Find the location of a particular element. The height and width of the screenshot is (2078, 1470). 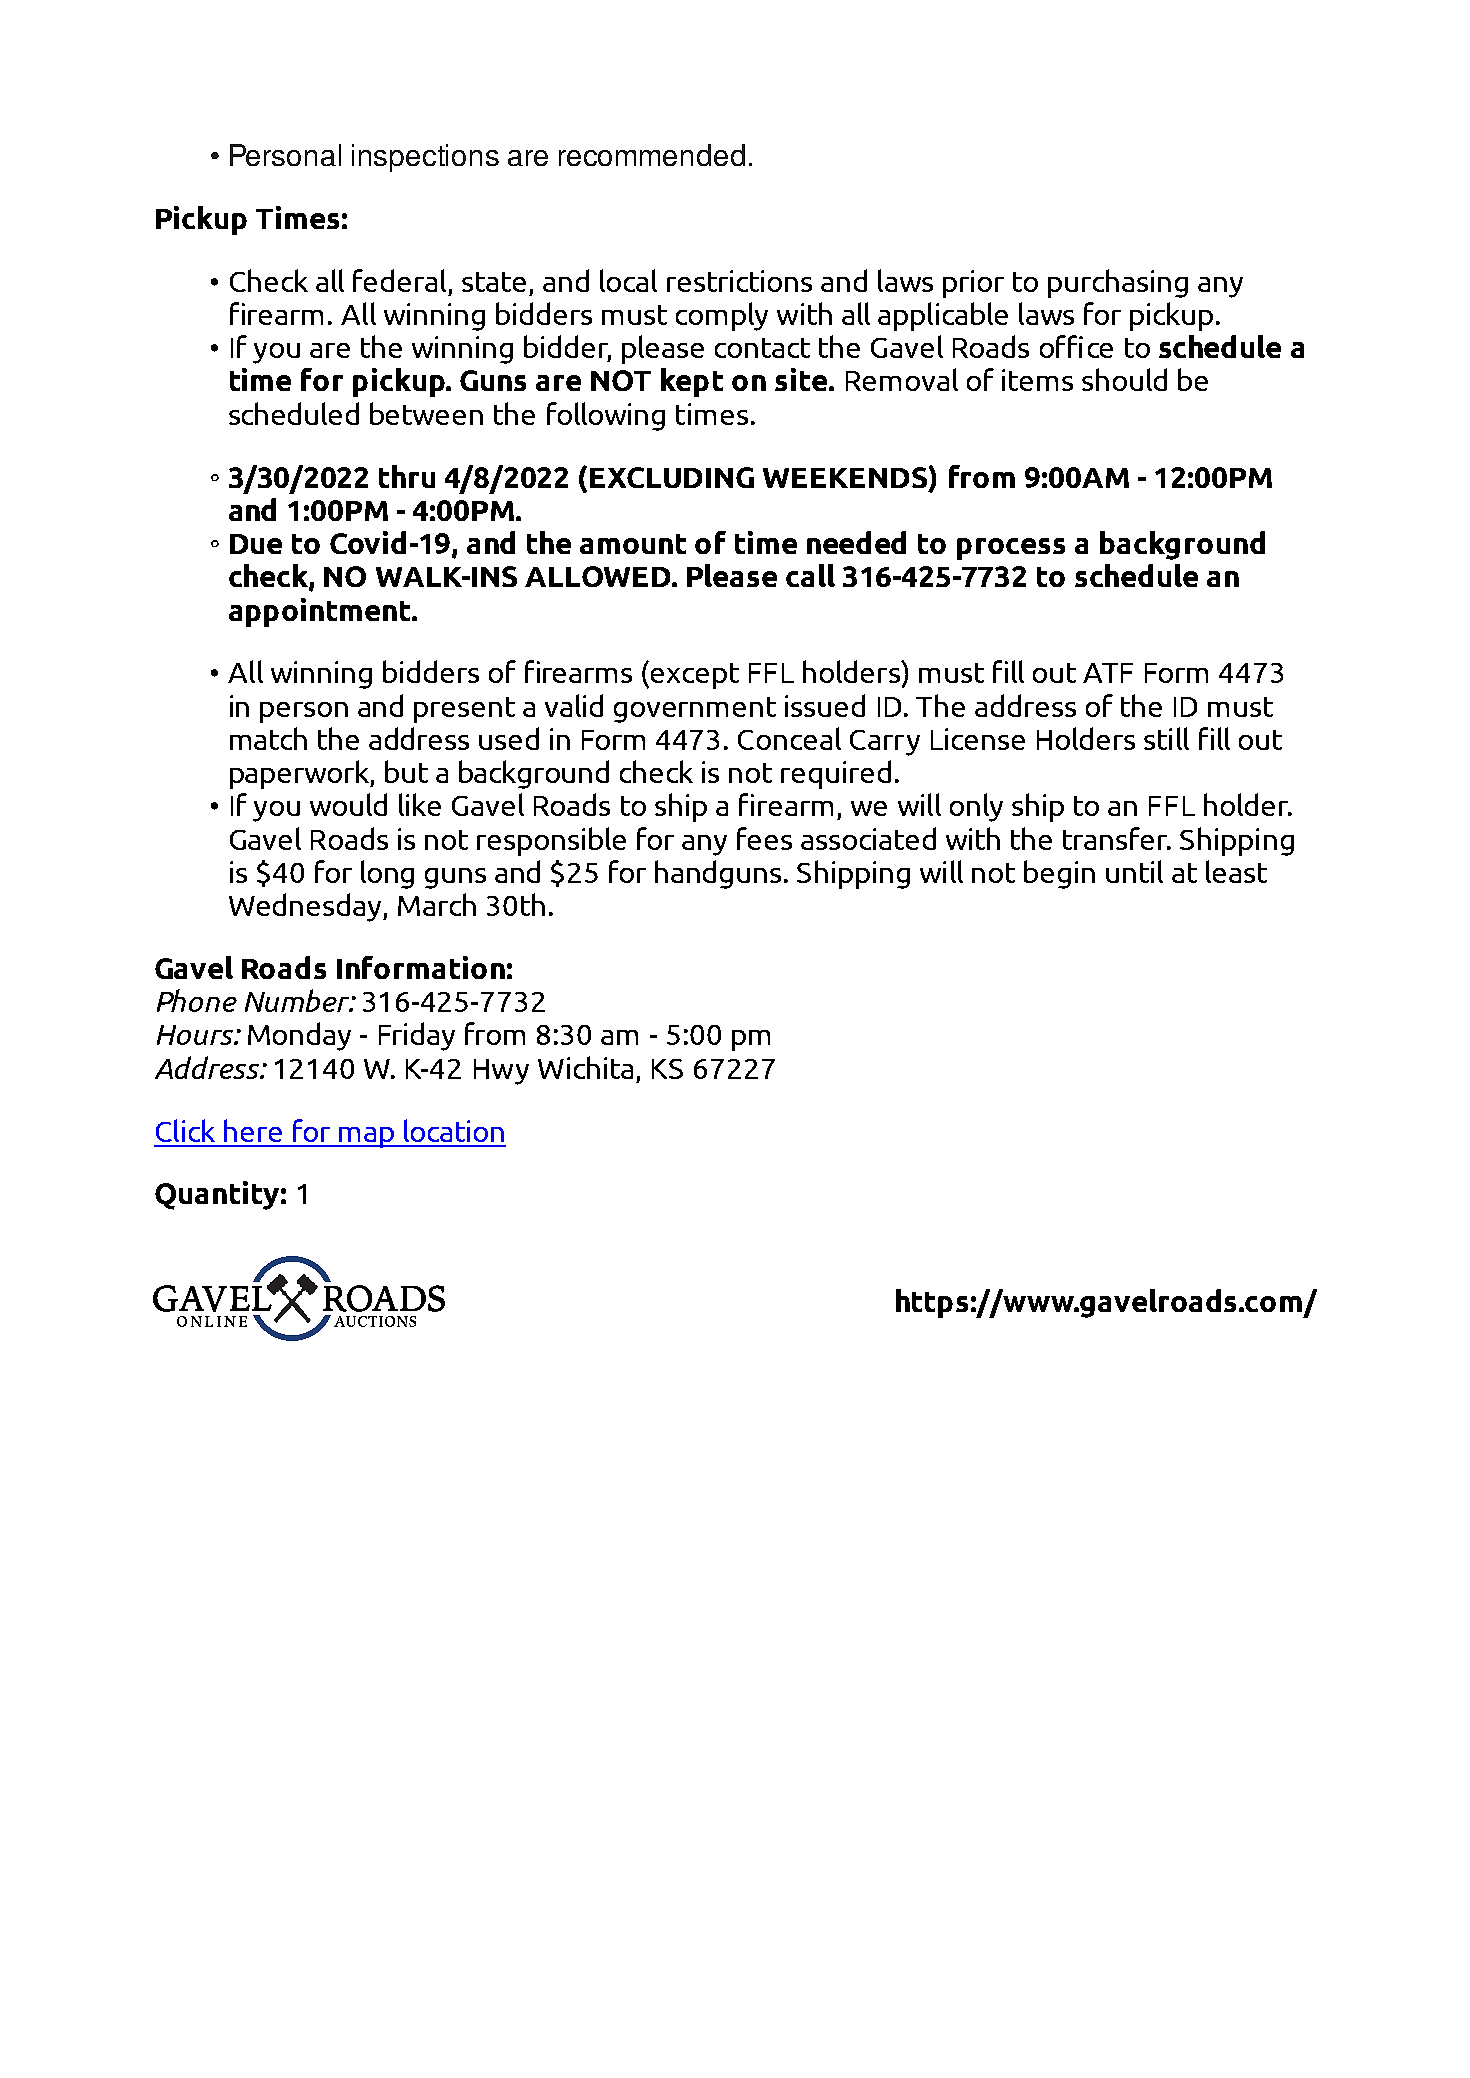

Due is located at coordinates (256, 544).
